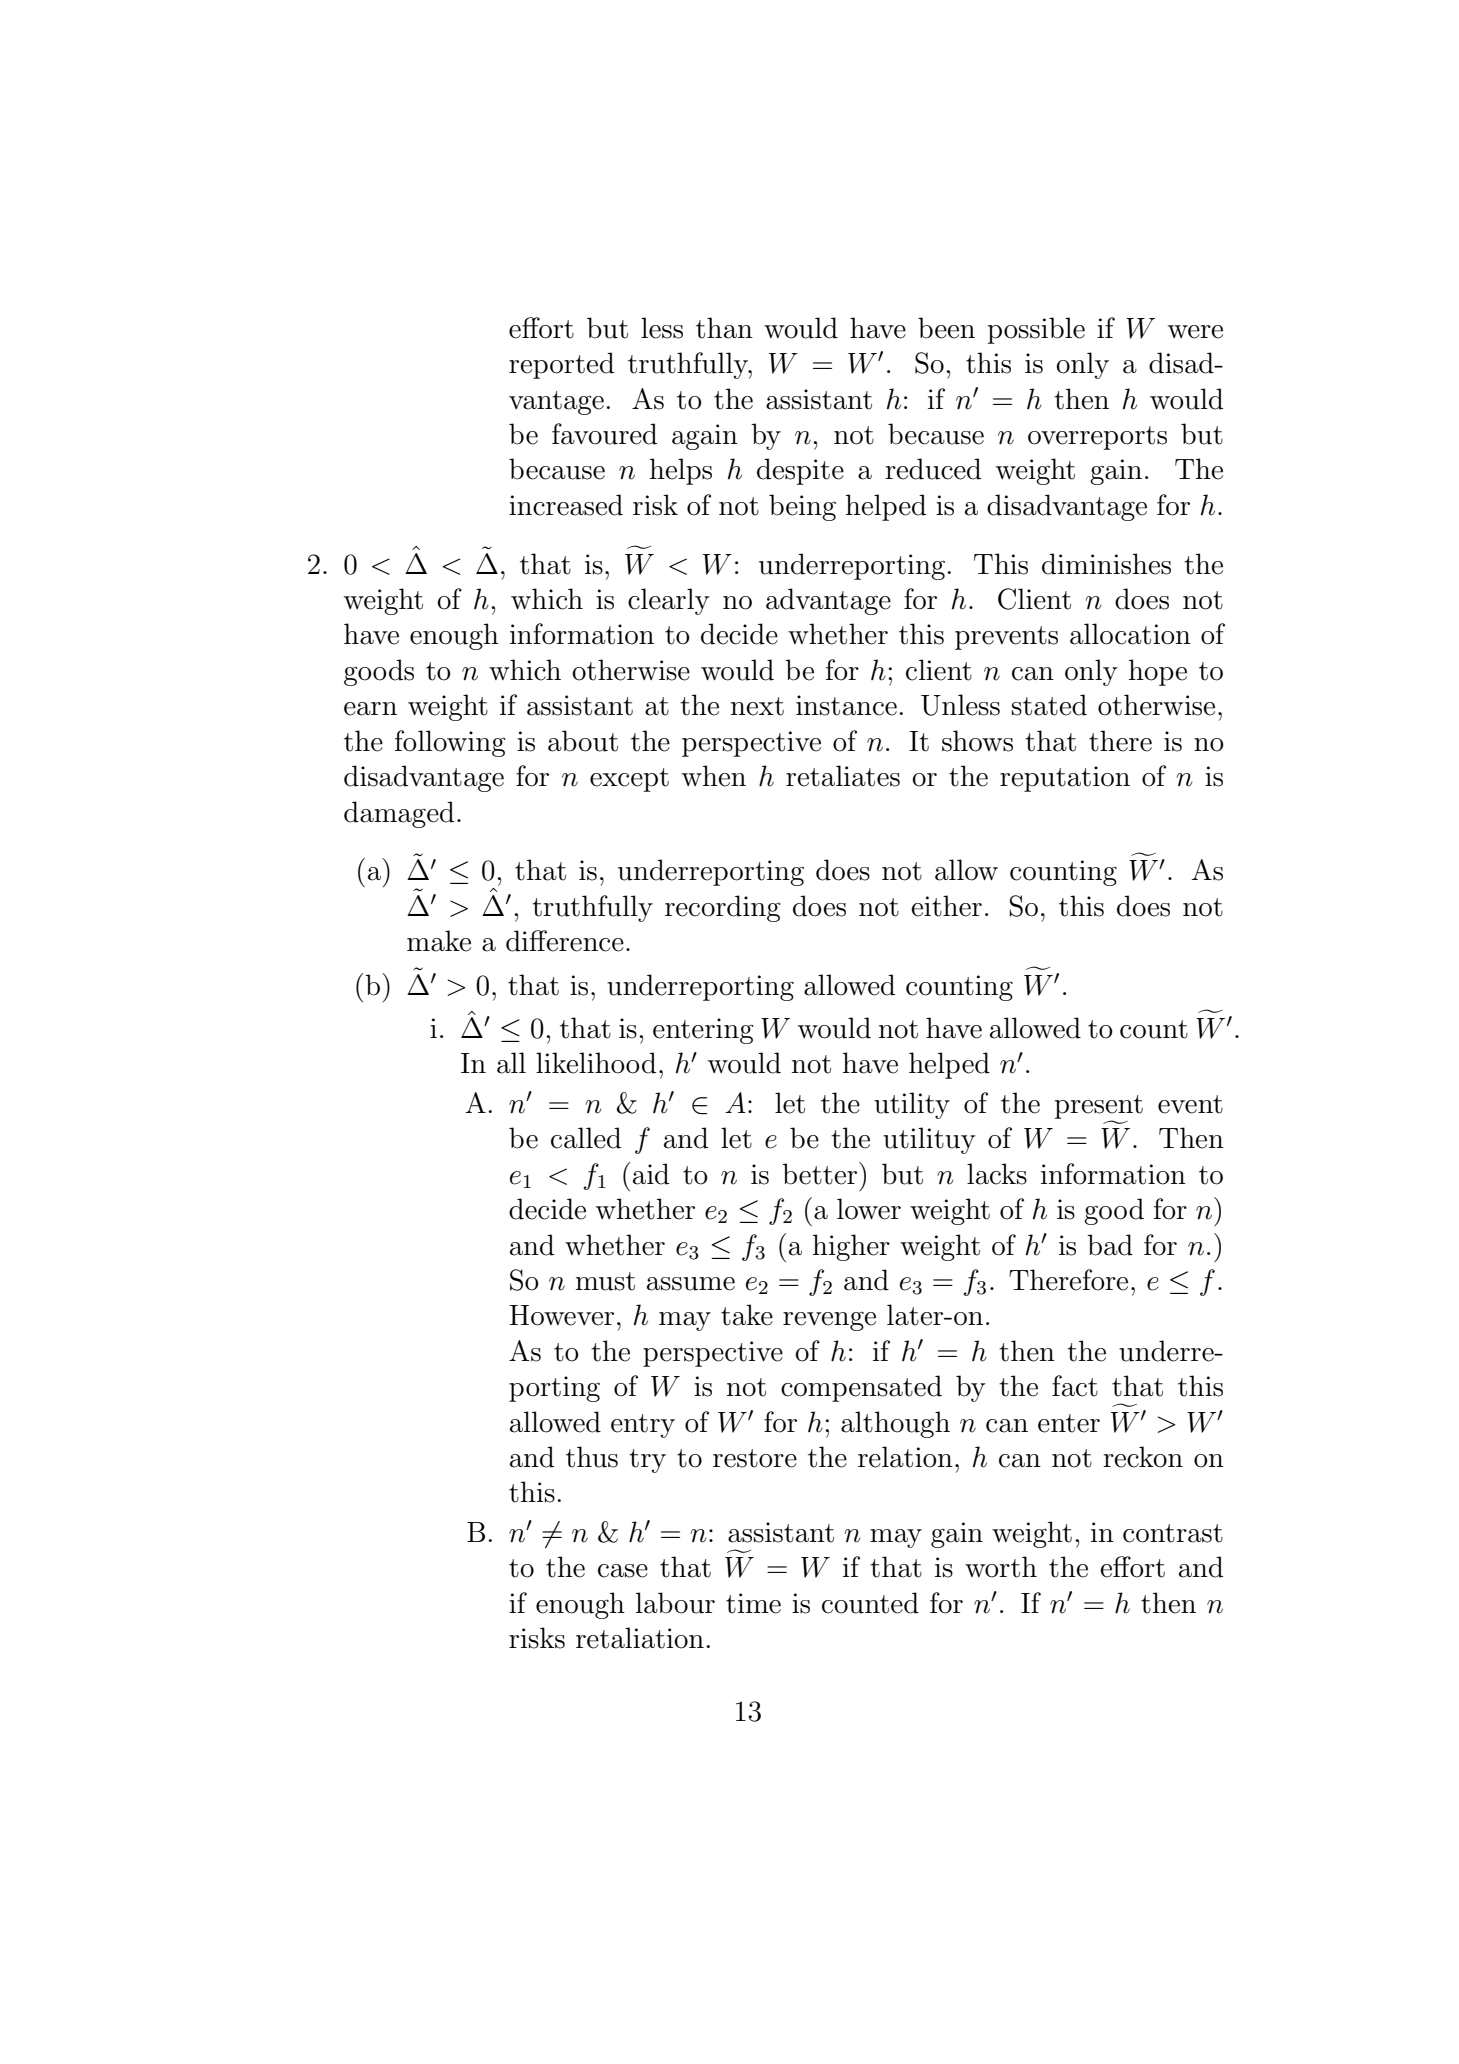 The image size is (1459, 2064). Describe the element at coordinates (623, 1571) in the document. I see `case` at that location.
